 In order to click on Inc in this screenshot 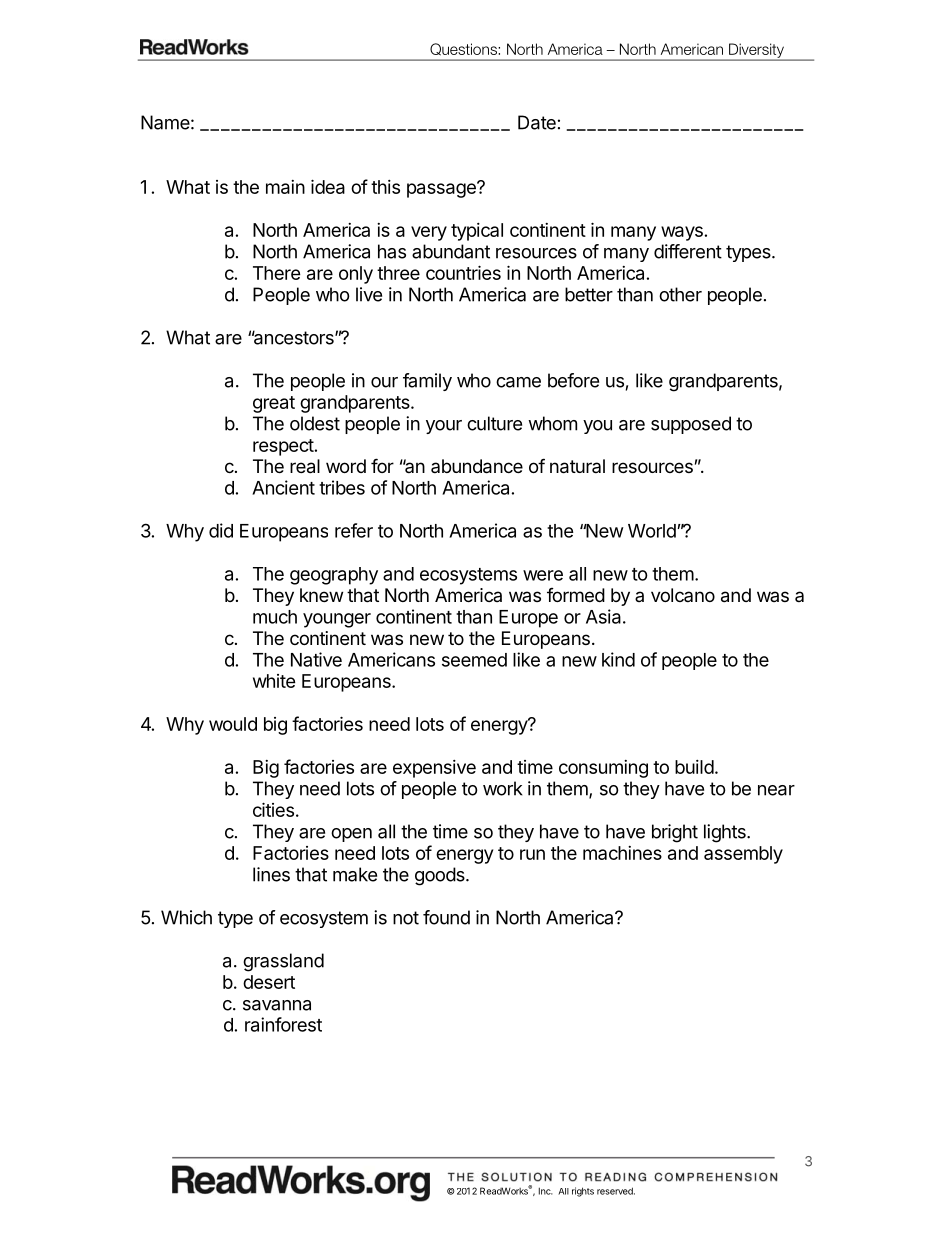, I will do `click(546, 1191)`.
